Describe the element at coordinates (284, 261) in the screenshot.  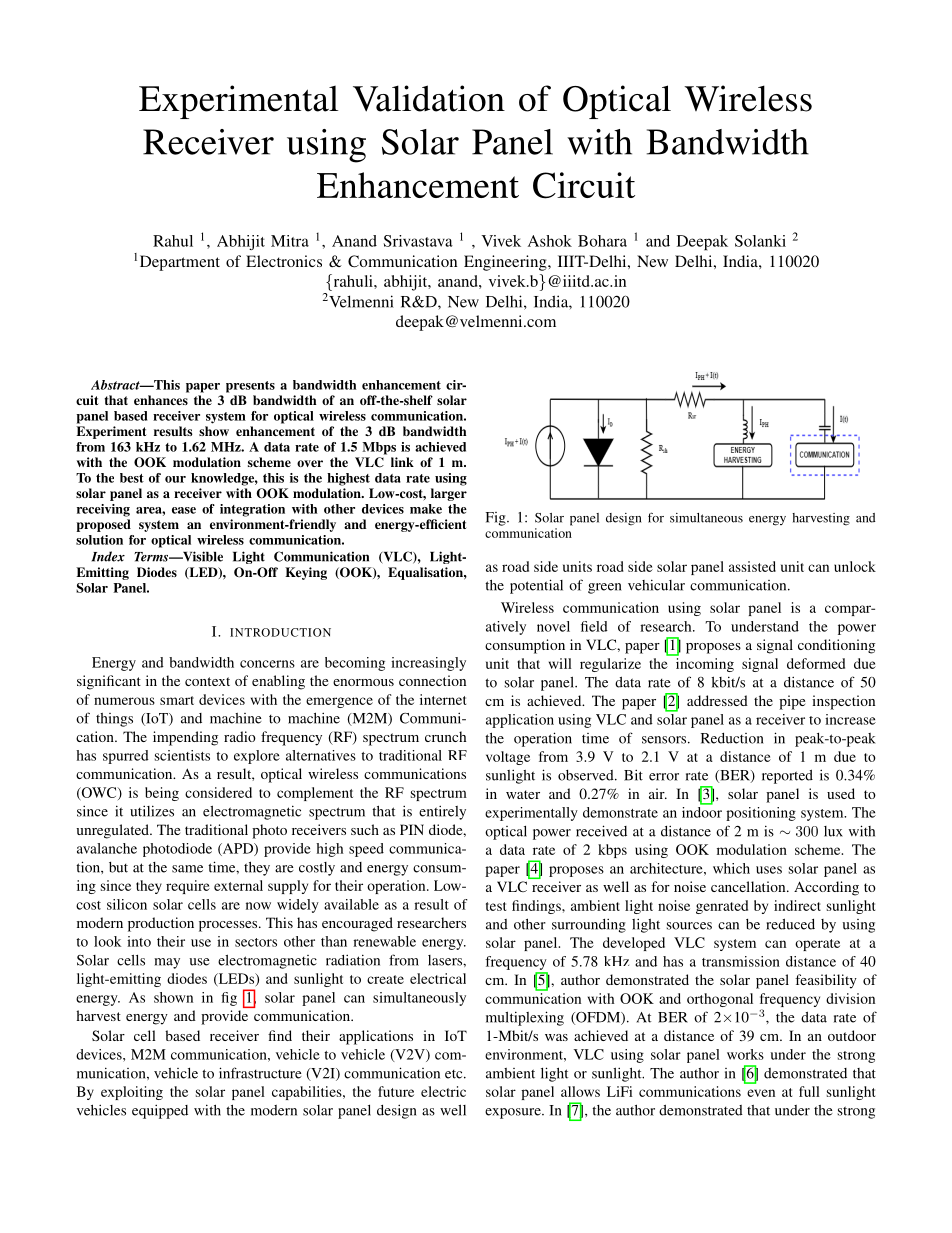
I see `Electronics` at that location.
